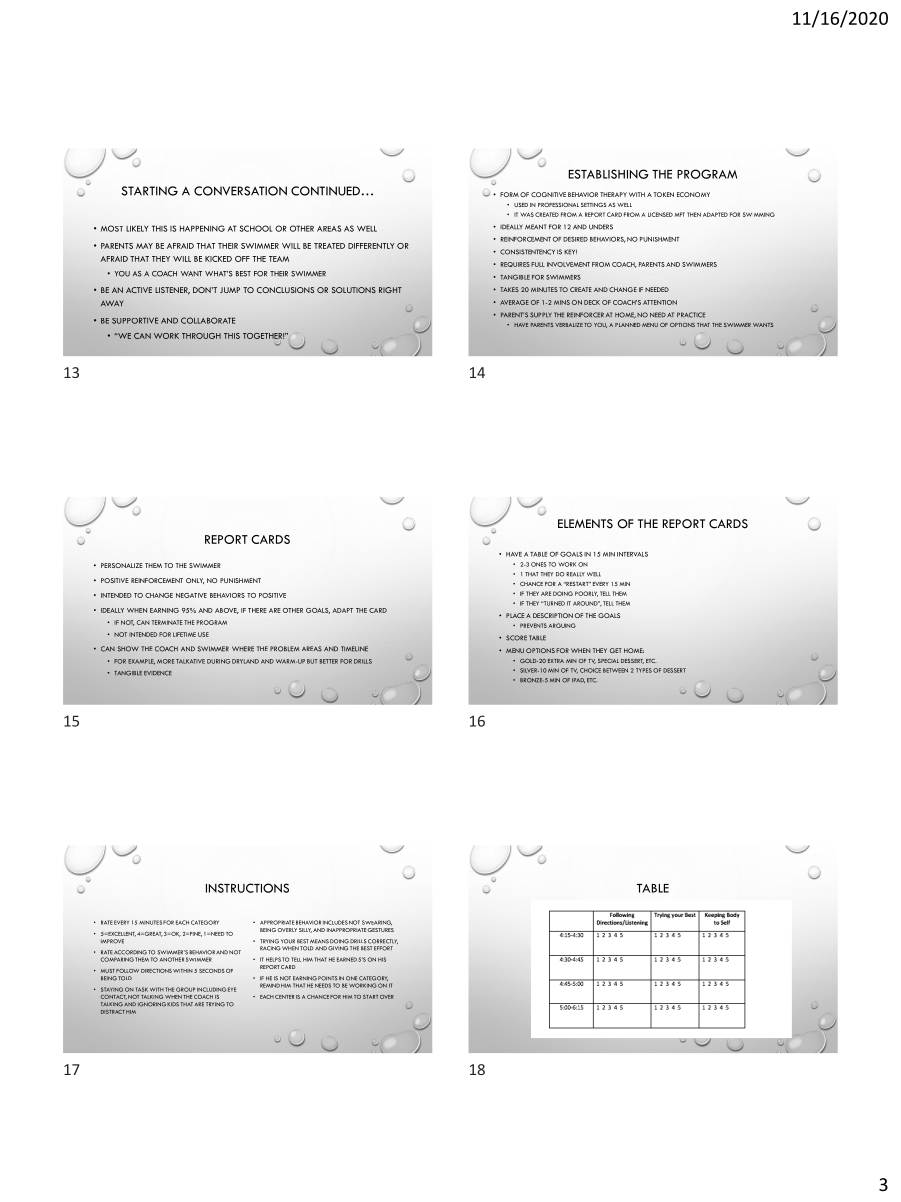  I want to click on ECONOMY, so click(693, 194).
